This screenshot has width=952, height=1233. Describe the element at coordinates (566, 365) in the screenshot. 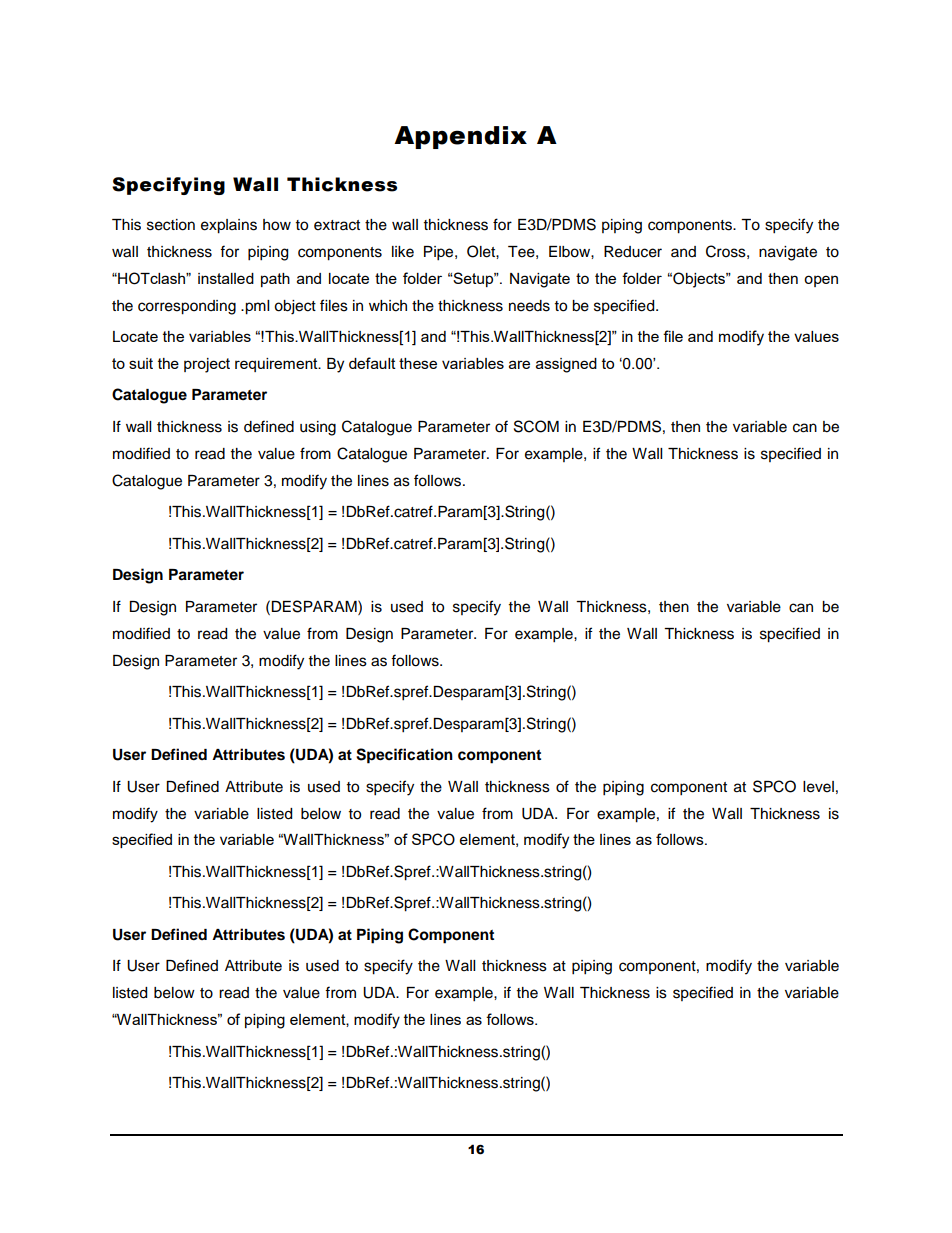

I see `assigned` at that location.
